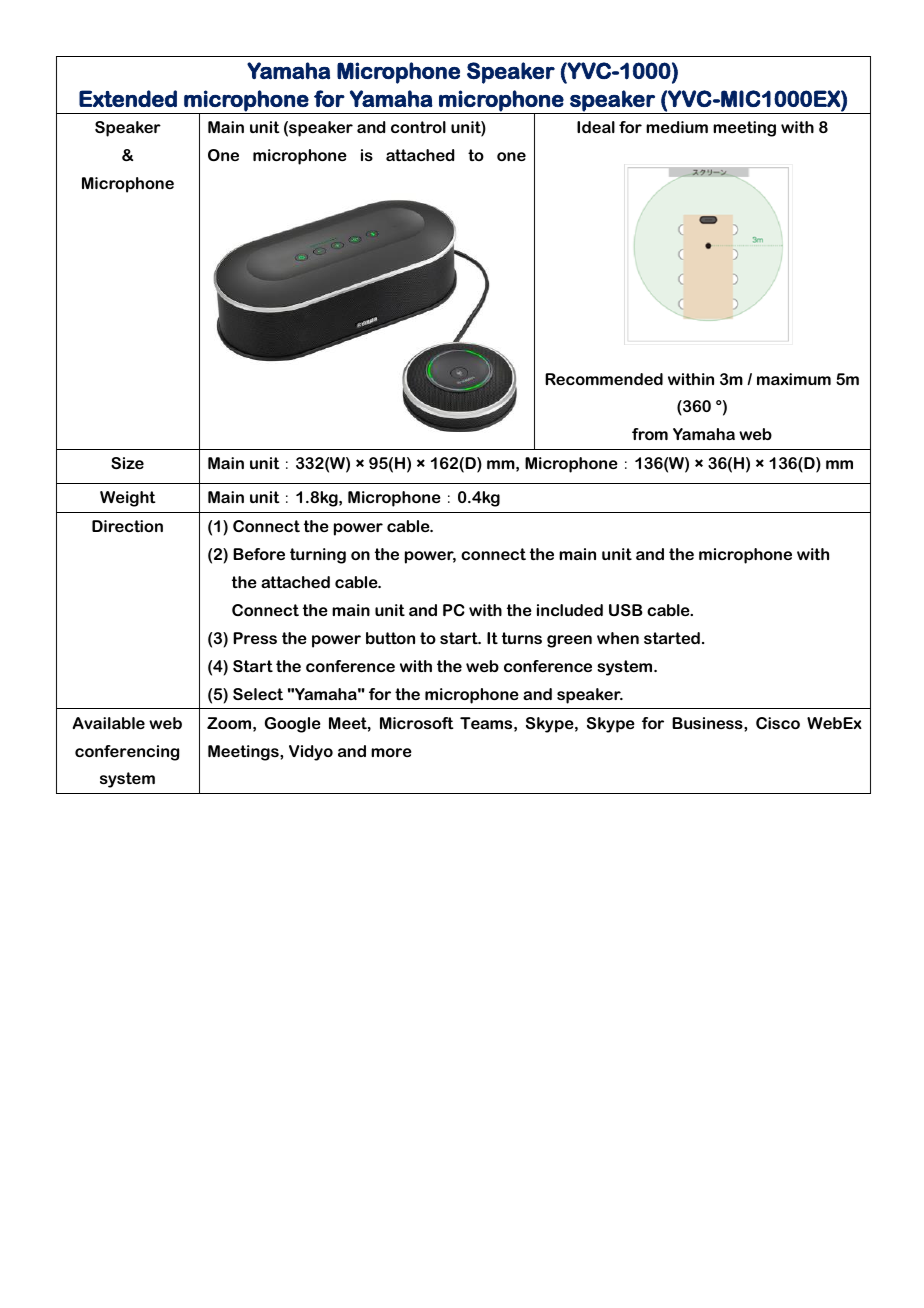 The width and height of the screenshot is (924, 1308). I want to click on from, so click(650, 434).
